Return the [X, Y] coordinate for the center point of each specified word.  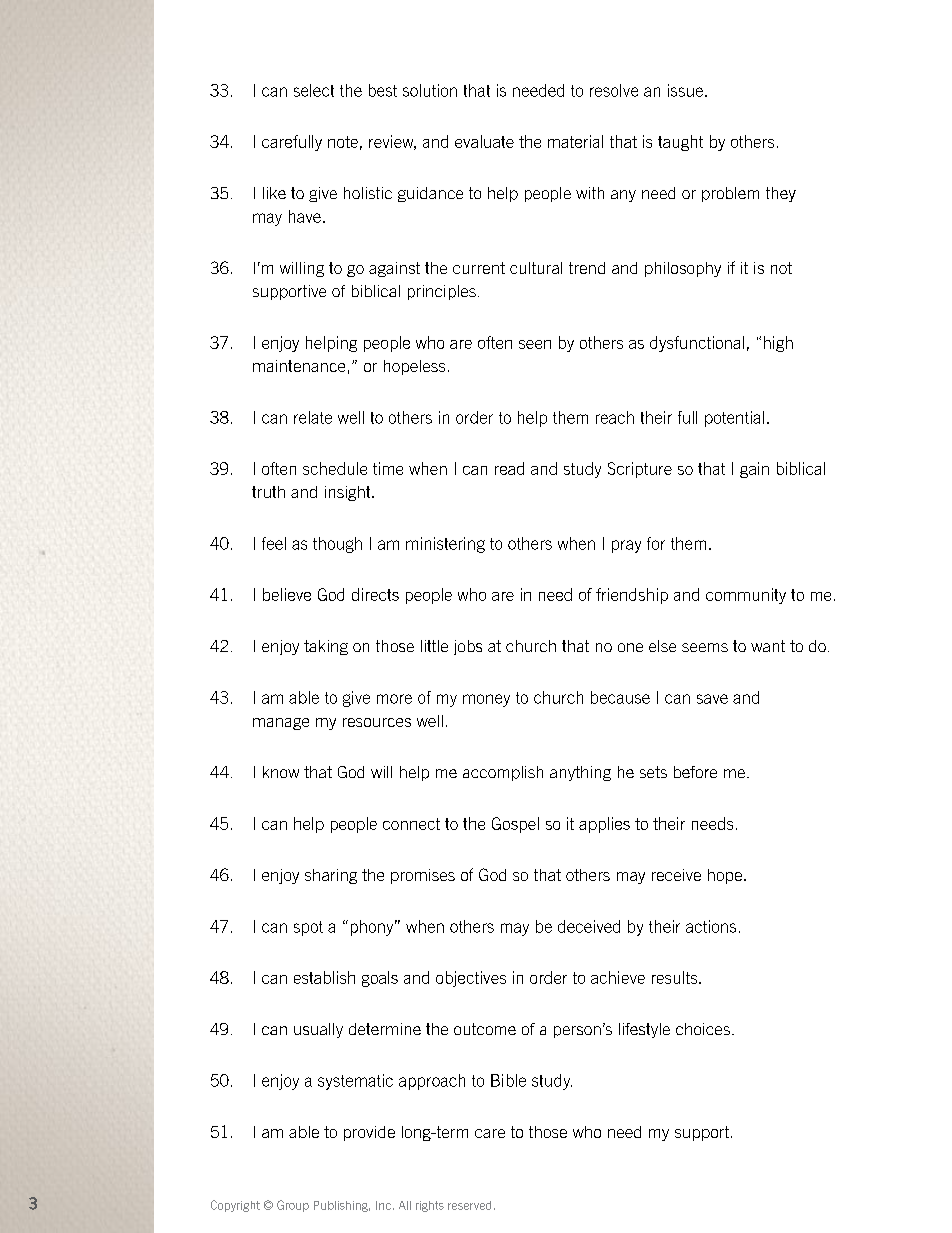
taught [680, 143]
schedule [335, 468]
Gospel [515, 825]
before [695, 772]
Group [293, 1206]
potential [734, 419]
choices [703, 1029]
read [509, 468]
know [281, 772]
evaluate [484, 141]
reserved [469, 1205]
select [314, 90]
